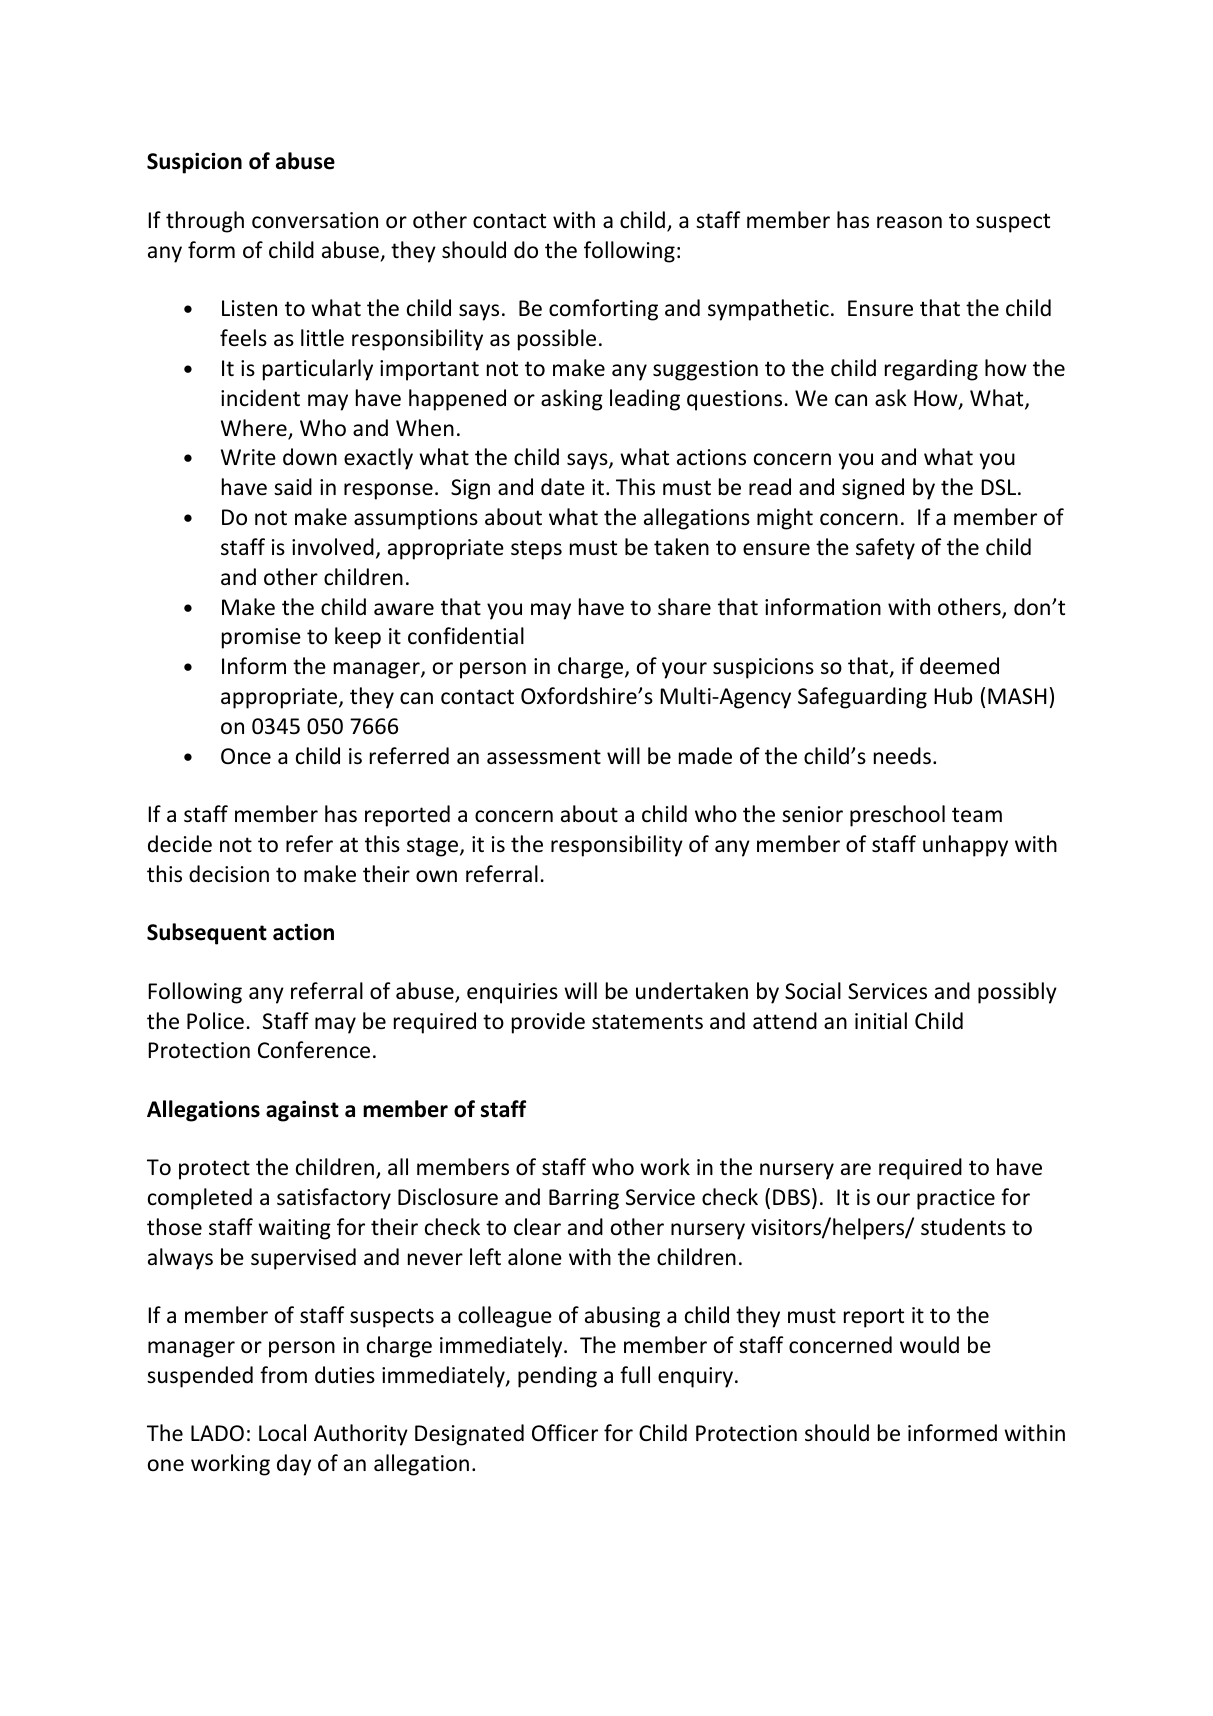 The height and width of the screenshot is (1716, 1213). What do you see at coordinates (909, 222) in the screenshot?
I see `reason` at bounding box center [909, 222].
